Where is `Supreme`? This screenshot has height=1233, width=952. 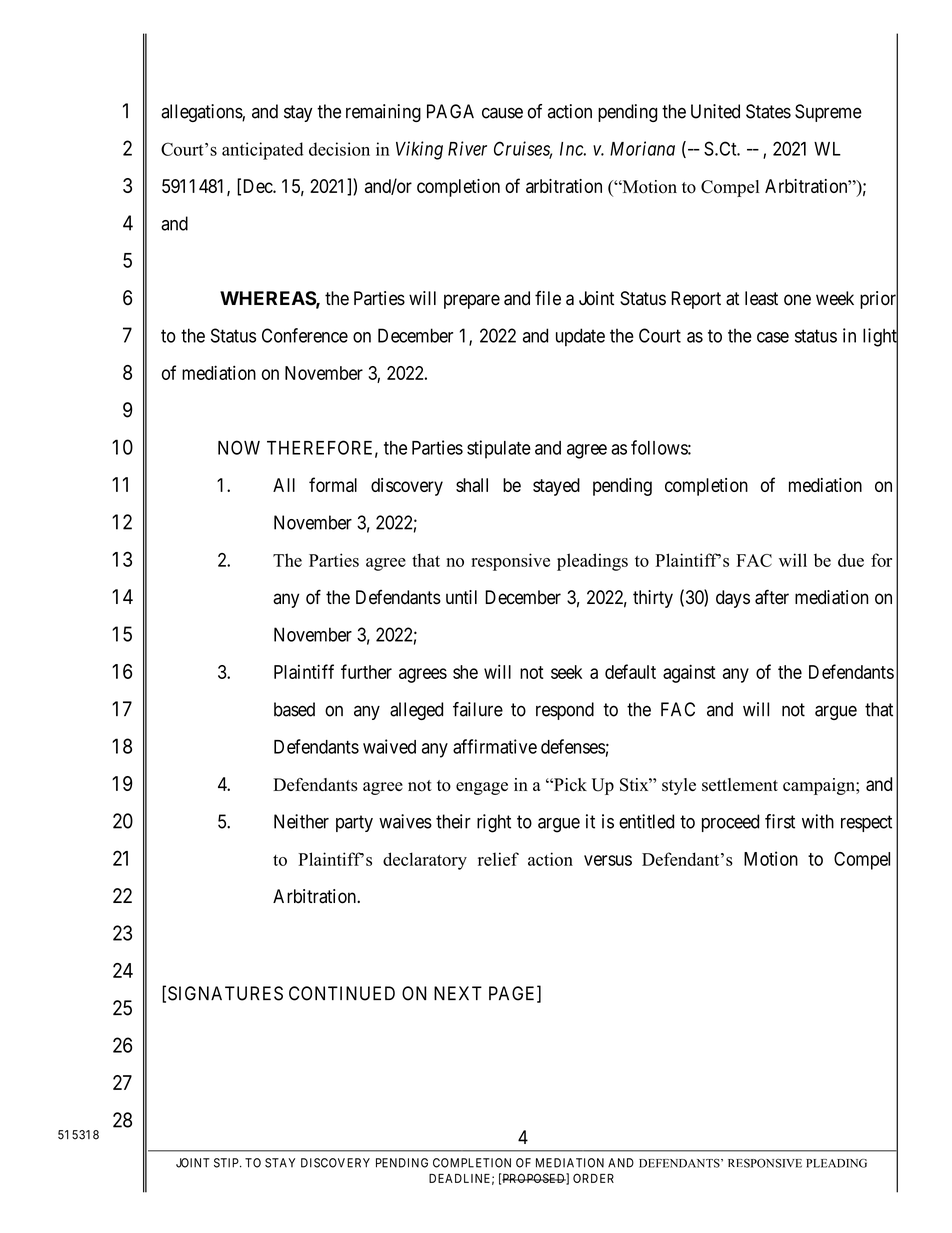
Supreme is located at coordinates (828, 113).
